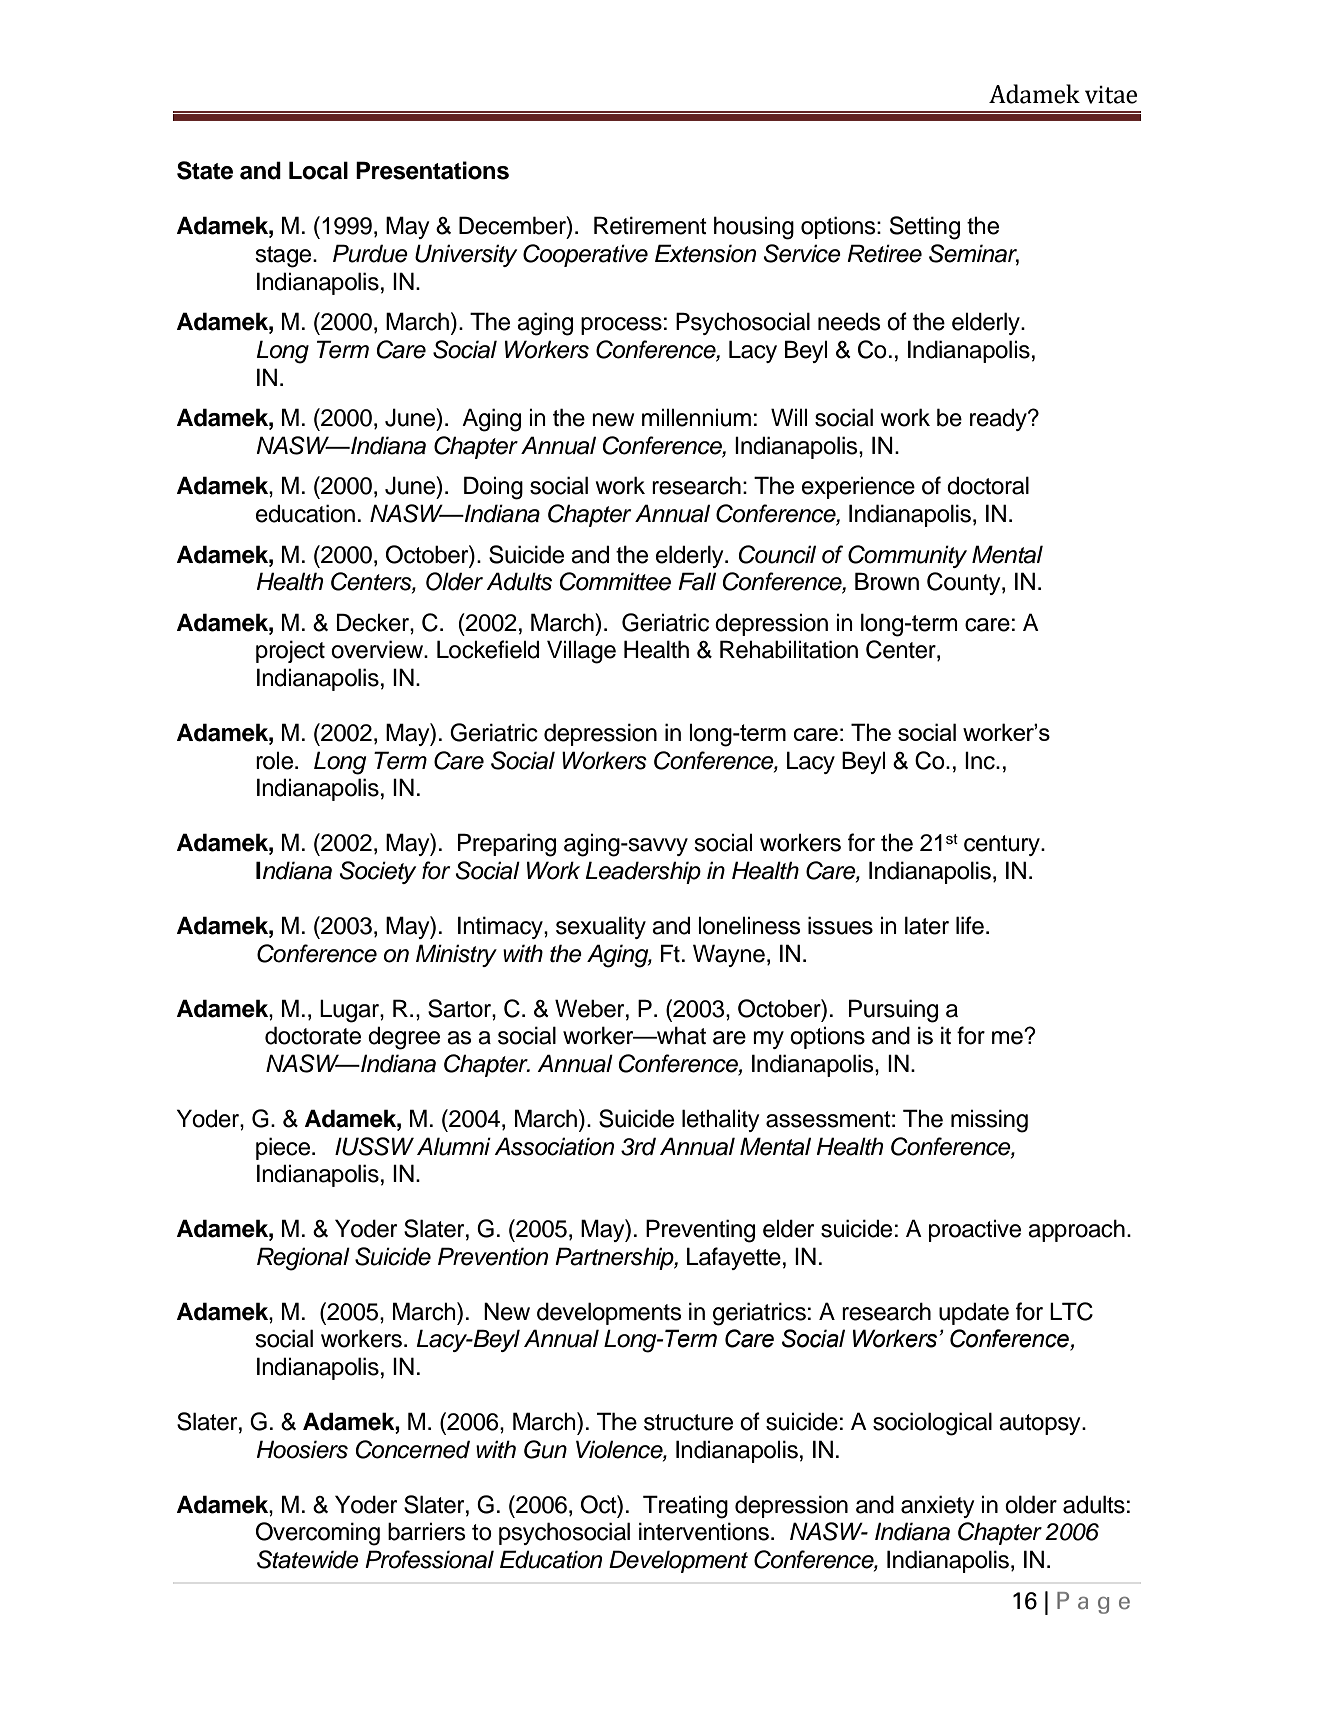  I want to click on Retirement, so click(650, 225).
